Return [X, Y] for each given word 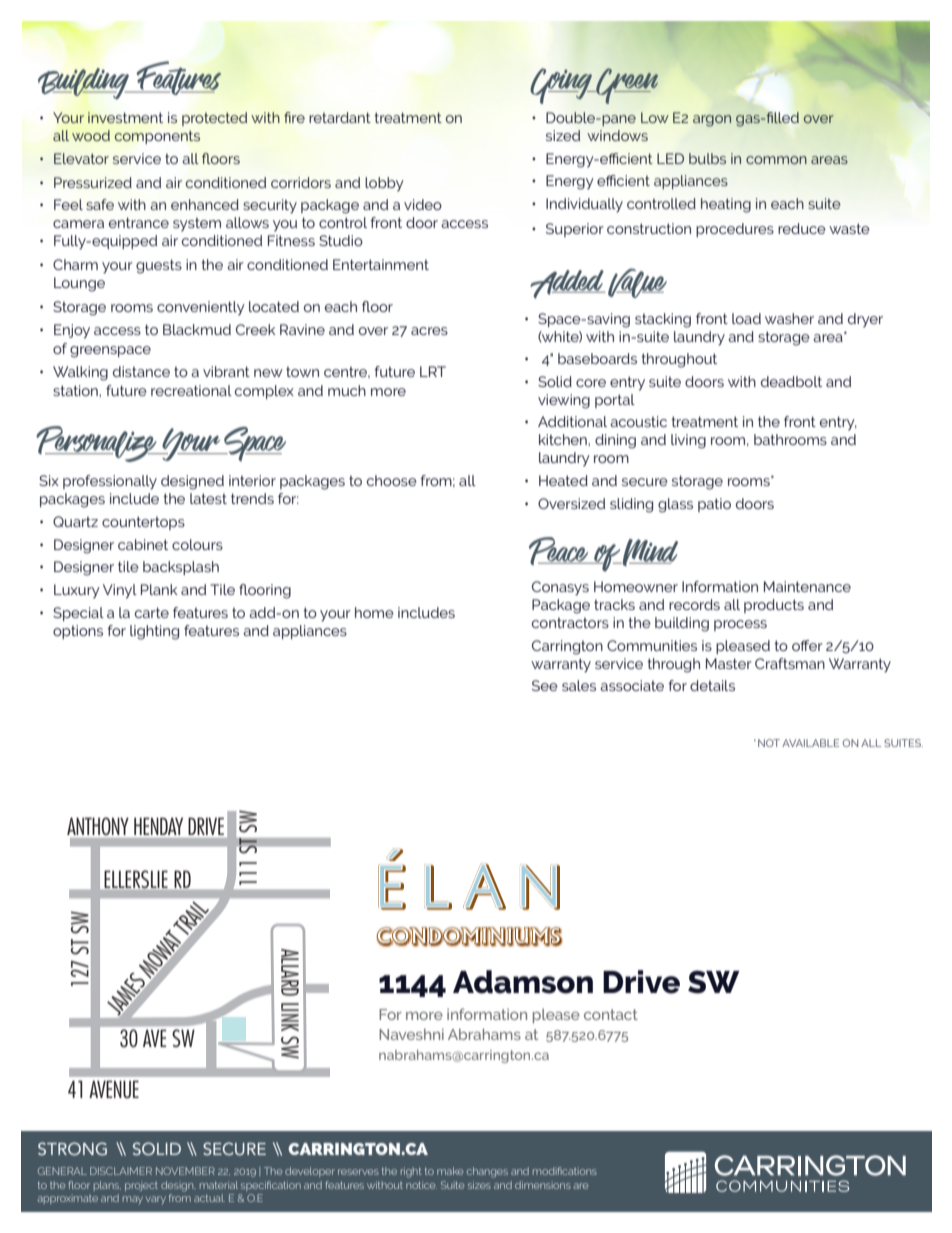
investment [125, 117]
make [450, 1171]
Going [562, 86]
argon [712, 121]
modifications [565, 1171]
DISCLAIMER [121, 1171]
